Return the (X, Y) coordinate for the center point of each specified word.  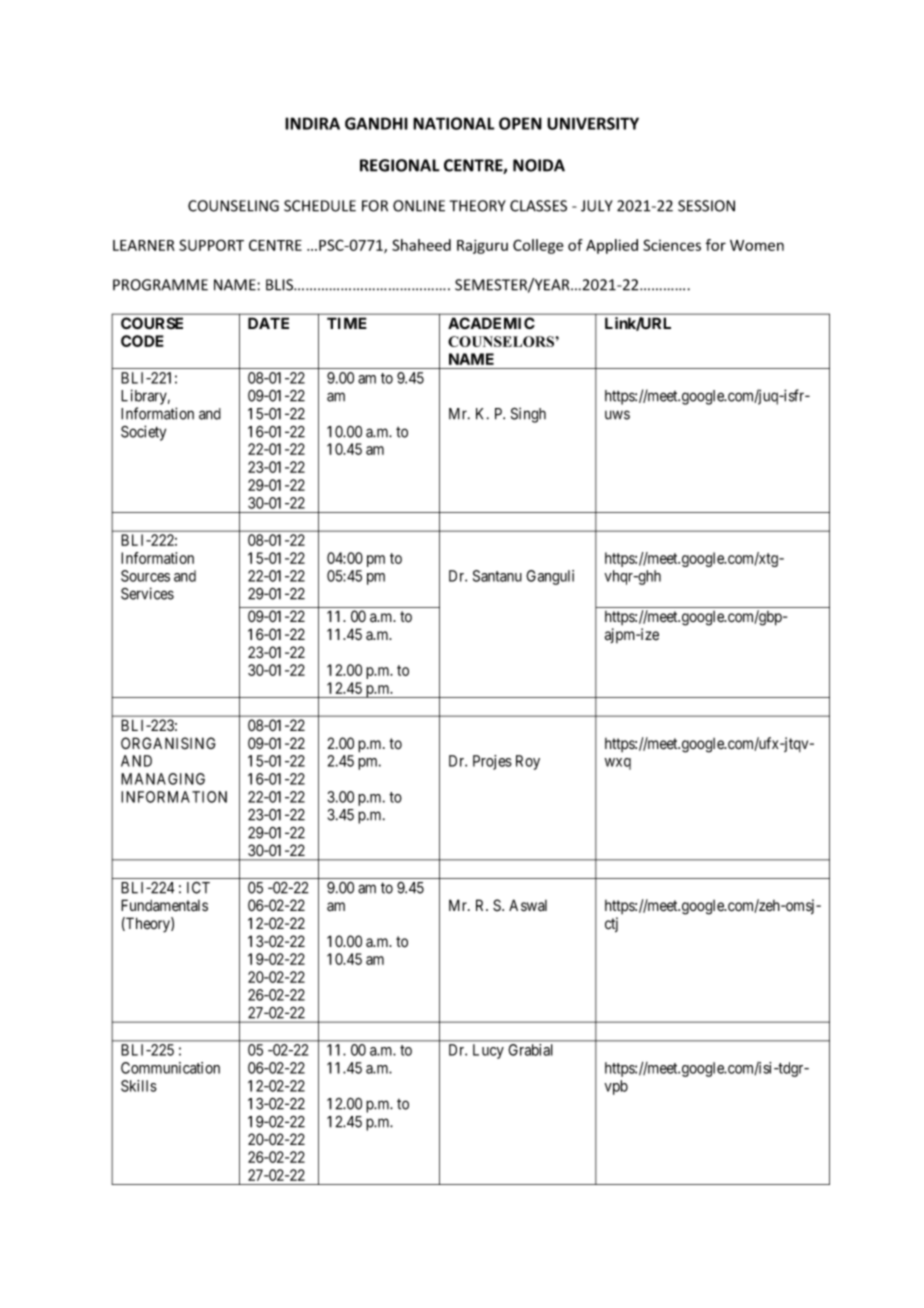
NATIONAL (454, 123)
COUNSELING (233, 206)
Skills (139, 1086)
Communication (170, 1068)
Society (143, 433)
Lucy (488, 1051)
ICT (198, 887)
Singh (528, 415)
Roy (528, 762)
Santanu (497, 576)
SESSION (706, 206)
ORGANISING (168, 743)
